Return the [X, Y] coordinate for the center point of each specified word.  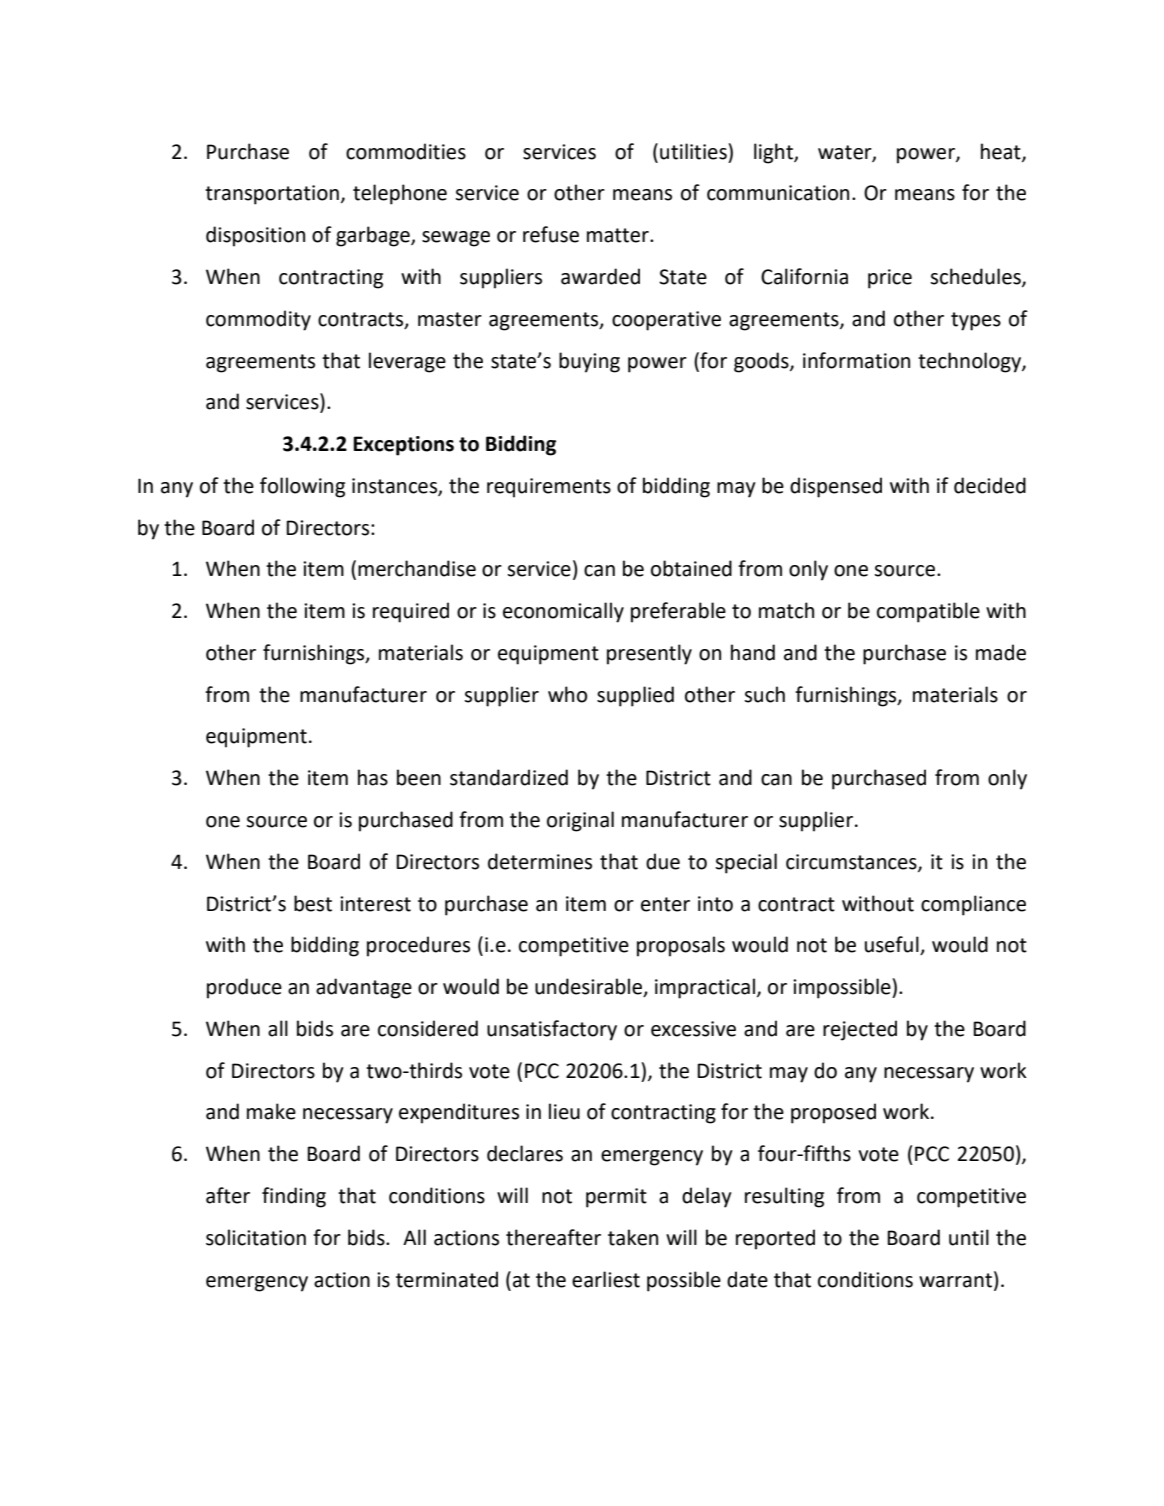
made [1001, 652]
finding [294, 1197]
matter [619, 235]
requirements [549, 488]
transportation [272, 195]
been [419, 777]
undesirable [589, 987]
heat [1002, 152]
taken [633, 1237]
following [302, 487]
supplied [635, 696]
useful [893, 945]
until [969, 1237]
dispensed [836, 487]
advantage [364, 988]
